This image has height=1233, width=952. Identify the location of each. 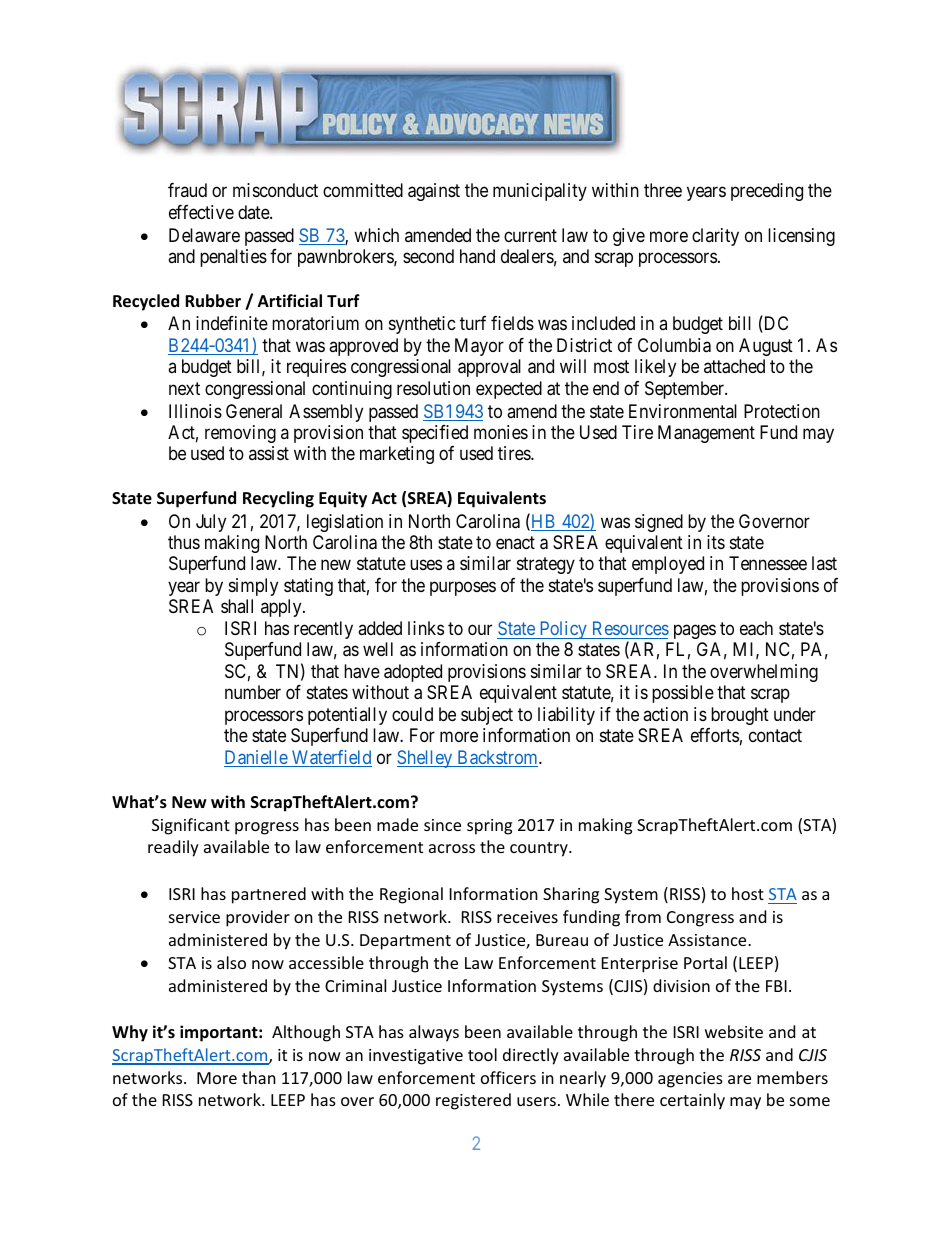
(756, 628).
